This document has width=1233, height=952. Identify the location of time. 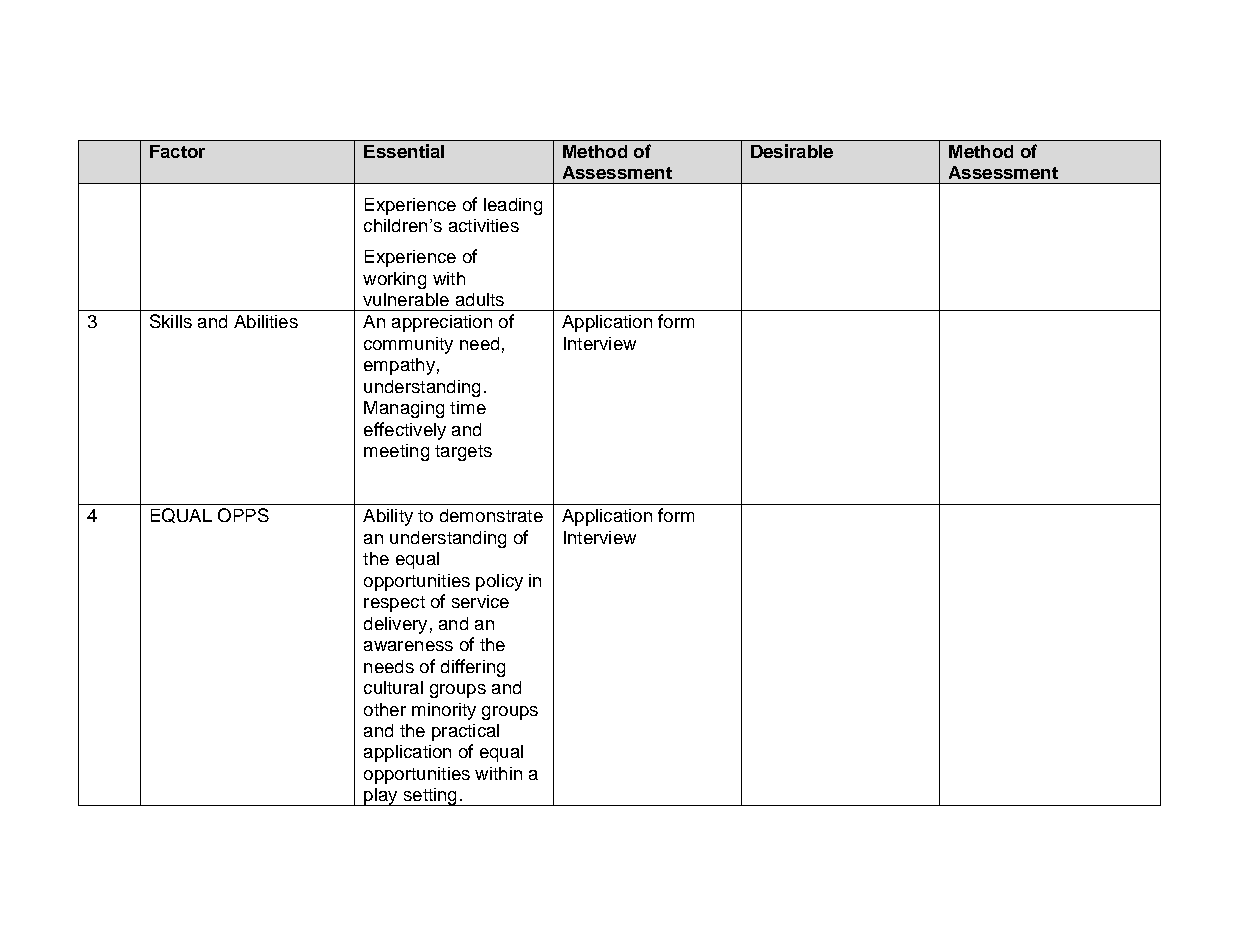
(468, 407).
